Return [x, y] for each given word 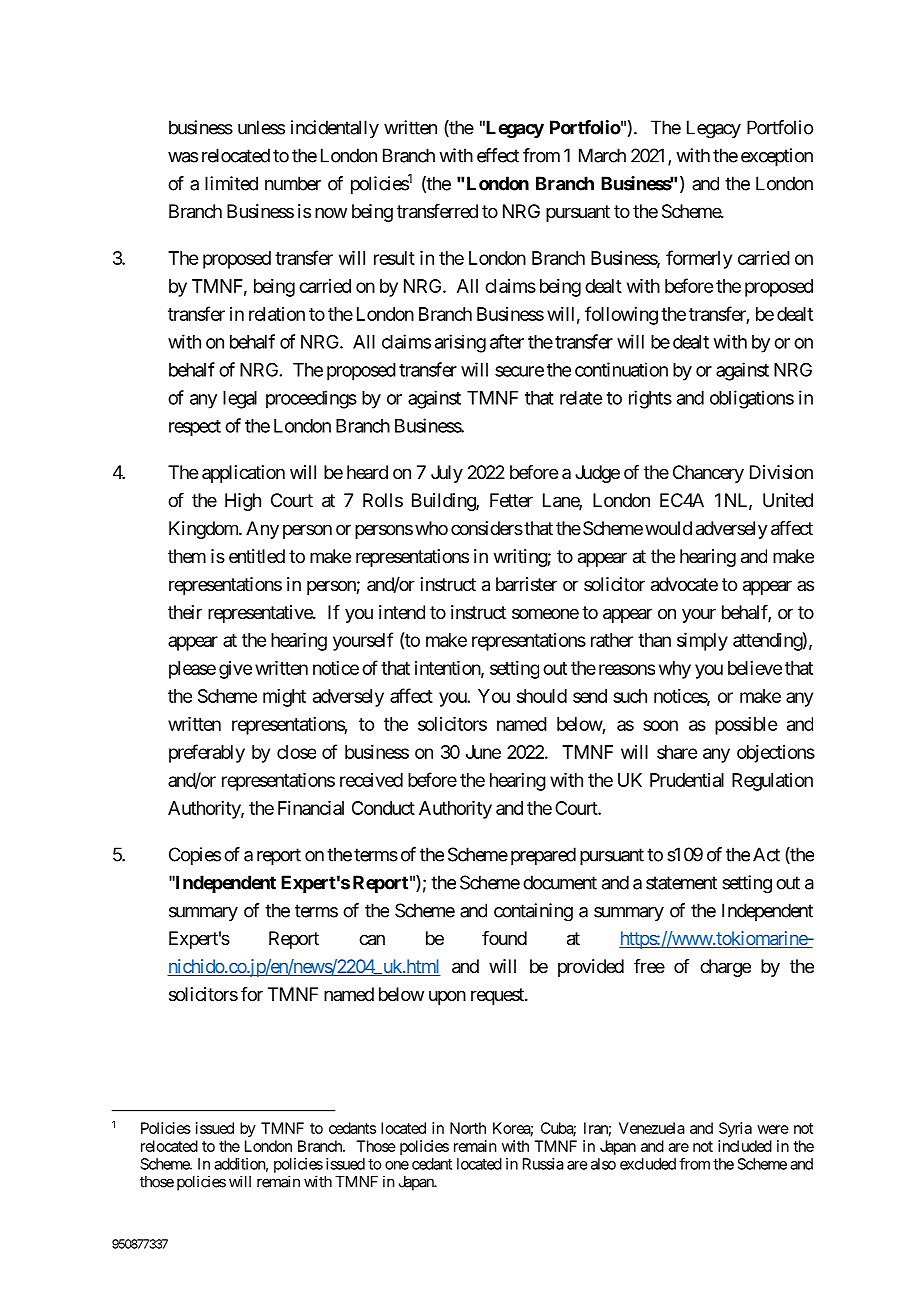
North [468, 1128]
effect [498, 155]
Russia [543, 1164]
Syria [735, 1129]
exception [777, 157]
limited [231, 183]
